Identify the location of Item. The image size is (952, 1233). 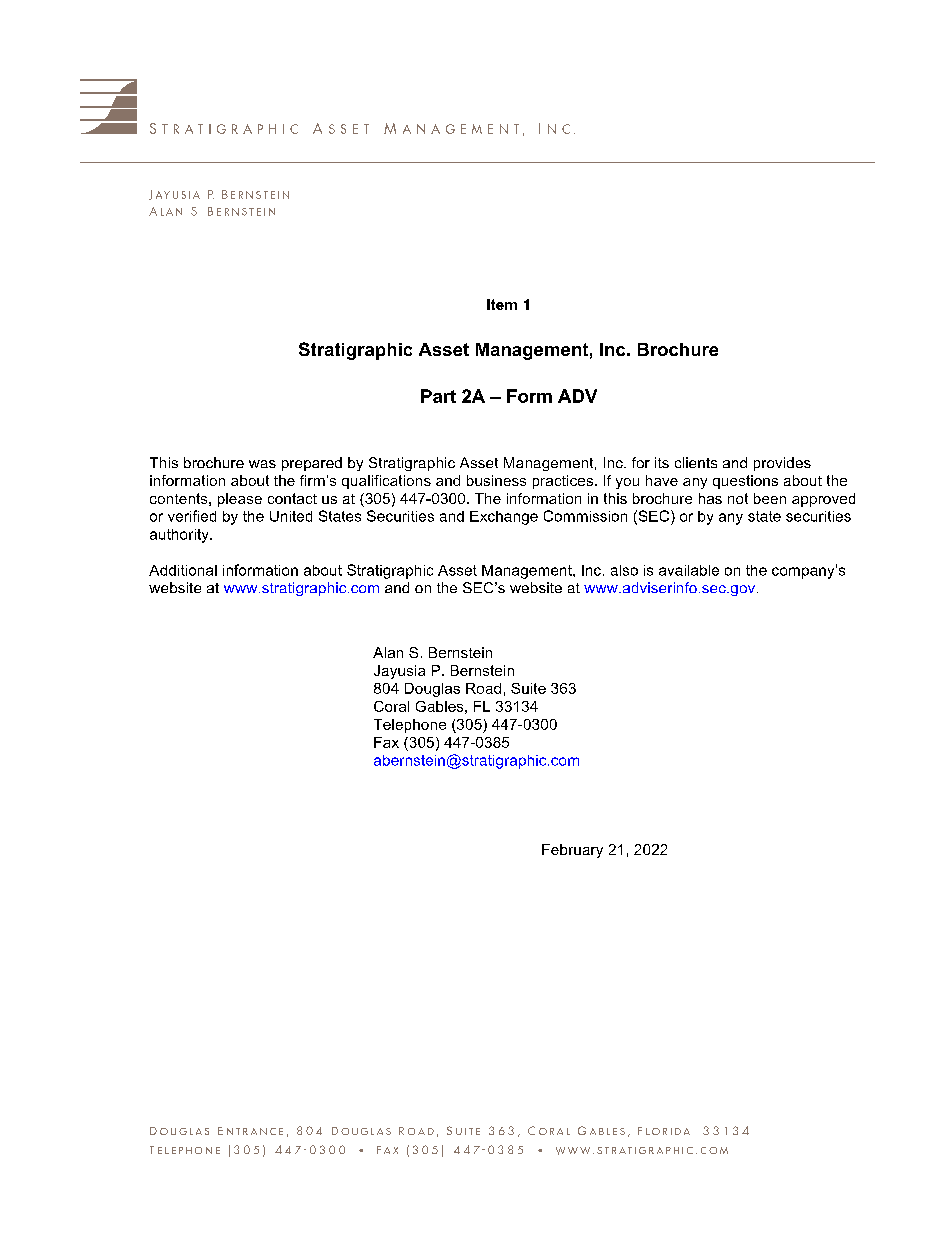
(502, 304).
